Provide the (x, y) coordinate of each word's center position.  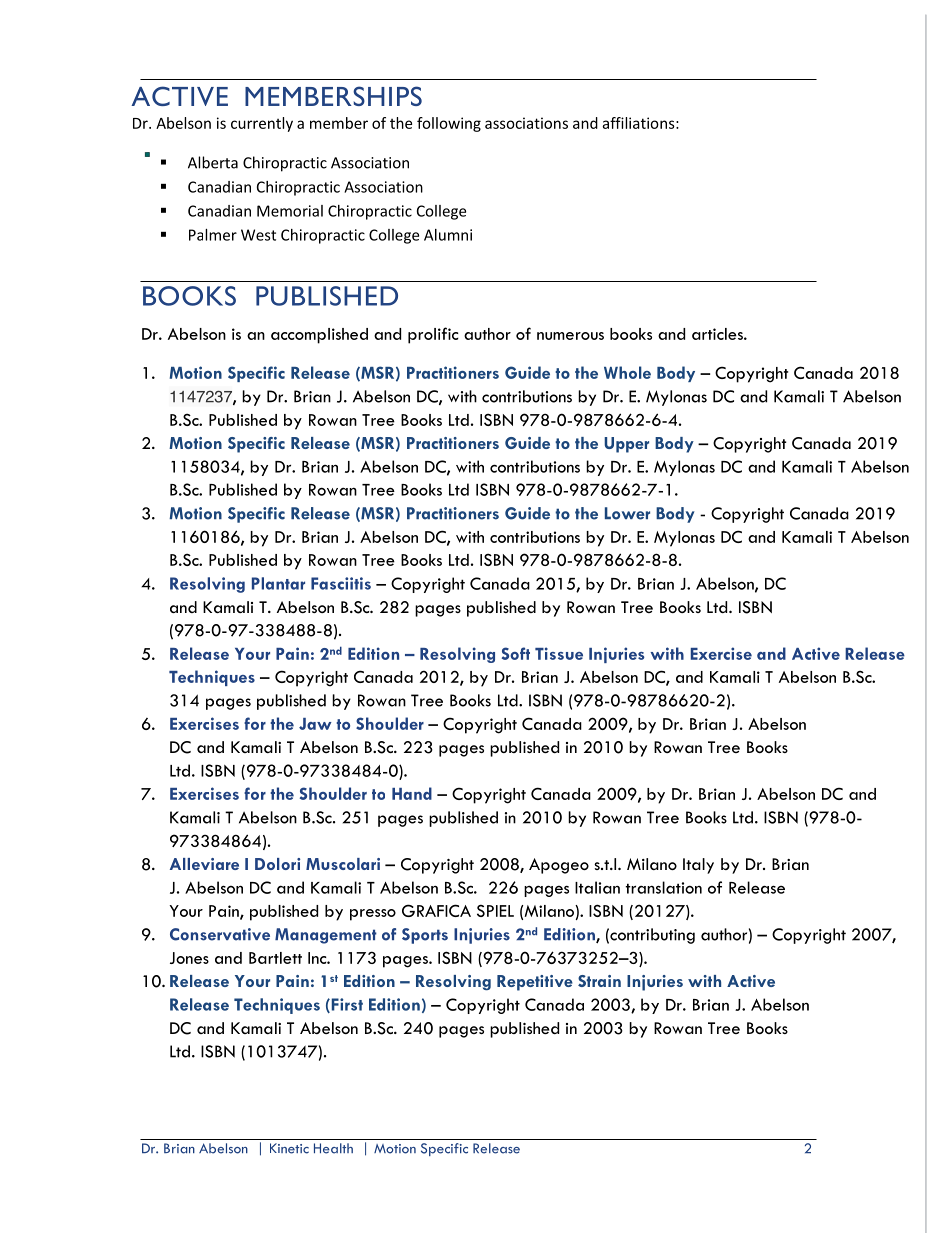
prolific (433, 335)
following (449, 124)
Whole (627, 372)
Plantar (278, 583)
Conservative (220, 934)
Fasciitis (341, 583)
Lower (627, 513)
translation (664, 887)
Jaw (315, 724)
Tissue (559, 653)
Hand (412, 793)
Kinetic (289, 1148)
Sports (425, 936)
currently (262, 124)
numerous (570, 336)
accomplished (319, 336)
